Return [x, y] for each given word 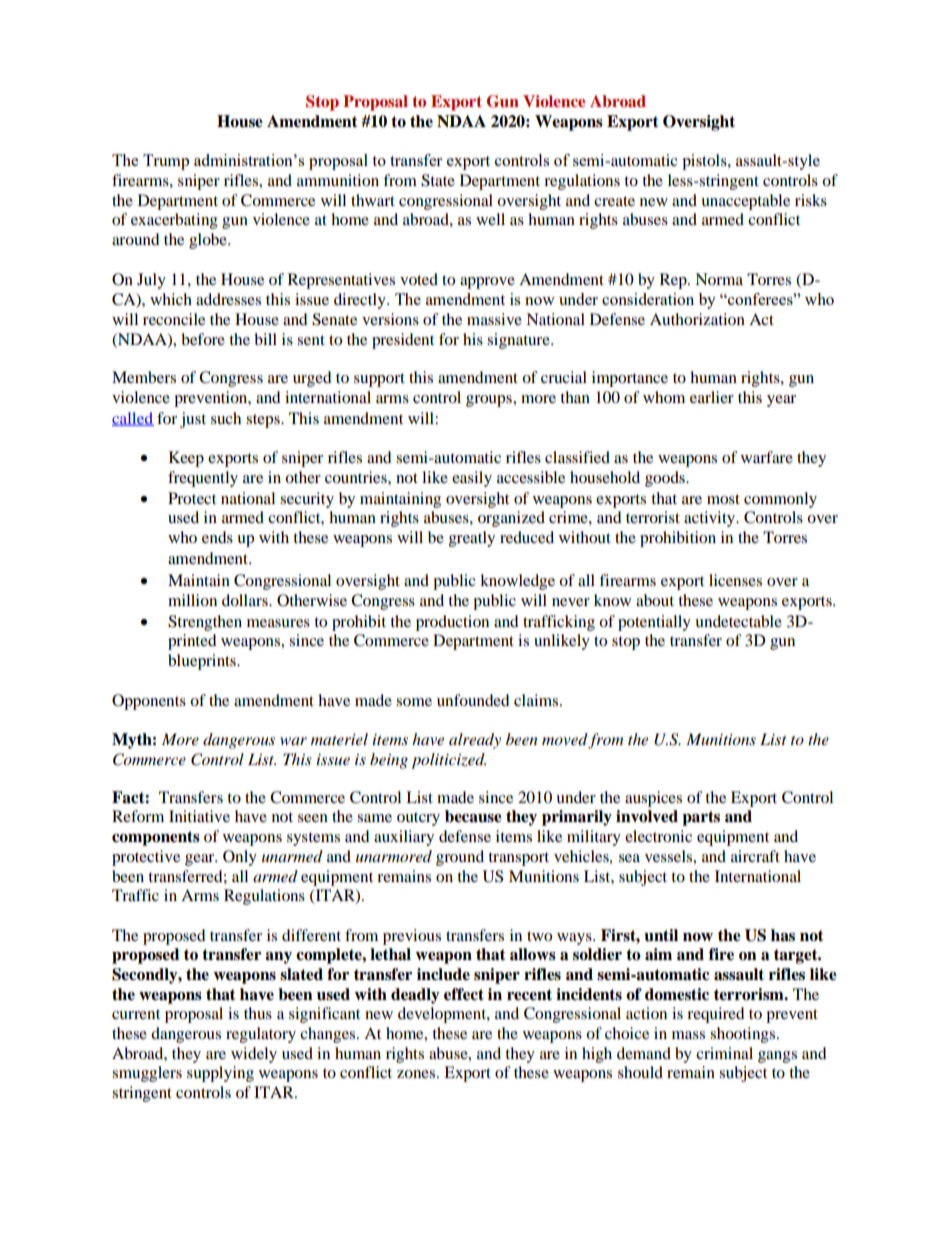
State [438, 180]
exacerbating [174, 221]
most [723, 499]
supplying [220, 1074]
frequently [203, 479]
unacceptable [745, 202]
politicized [448, 761]
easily [472, 479]
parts [701, 818]
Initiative [199, 816]
